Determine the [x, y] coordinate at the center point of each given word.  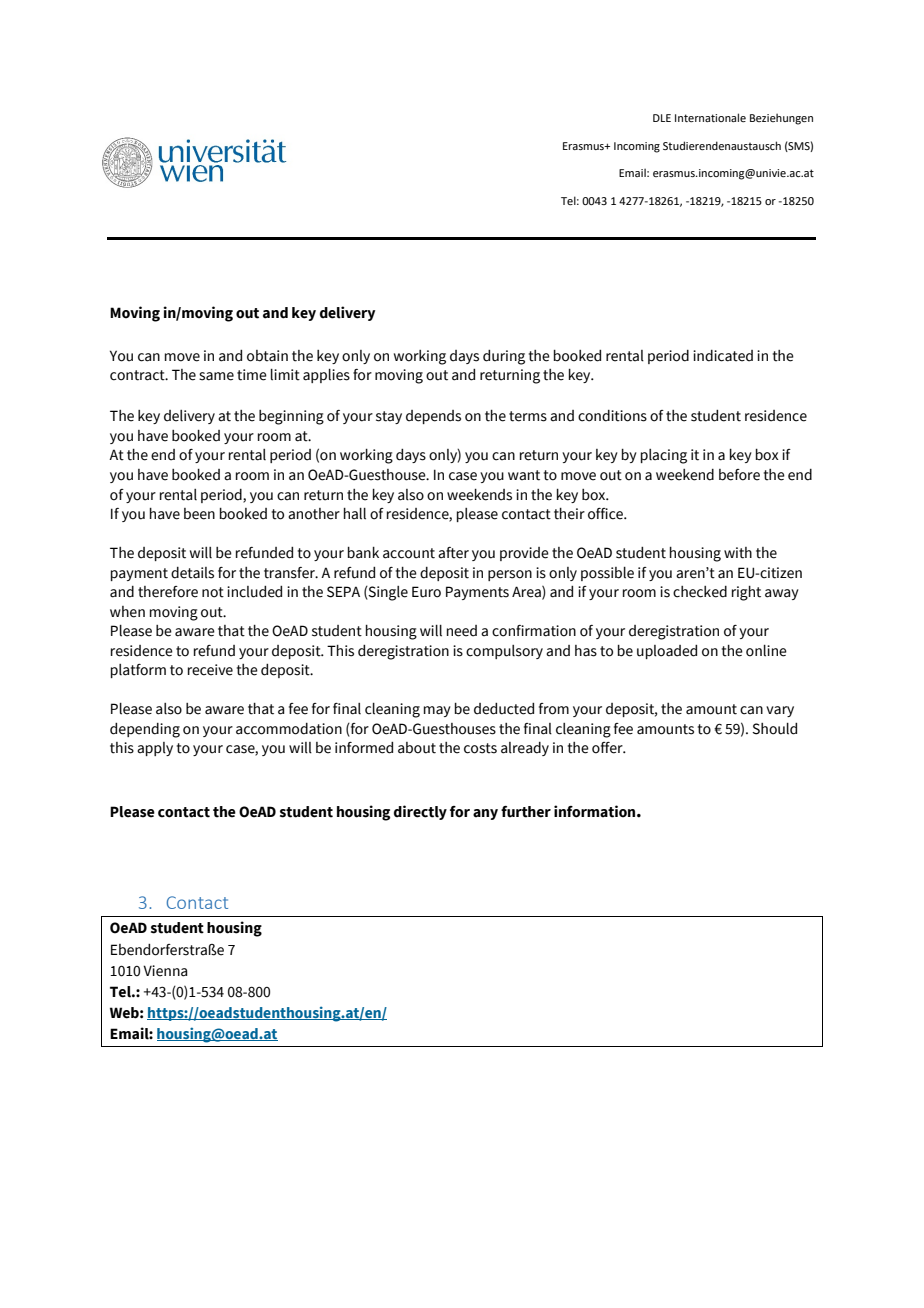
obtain [267, 356]
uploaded [667, 652]
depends [433, 417]
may [437, 711]
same [216, 376]
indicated [723, 356]
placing [664, 456]
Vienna [165, 971]
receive [210, 670]
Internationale [710, 117]
